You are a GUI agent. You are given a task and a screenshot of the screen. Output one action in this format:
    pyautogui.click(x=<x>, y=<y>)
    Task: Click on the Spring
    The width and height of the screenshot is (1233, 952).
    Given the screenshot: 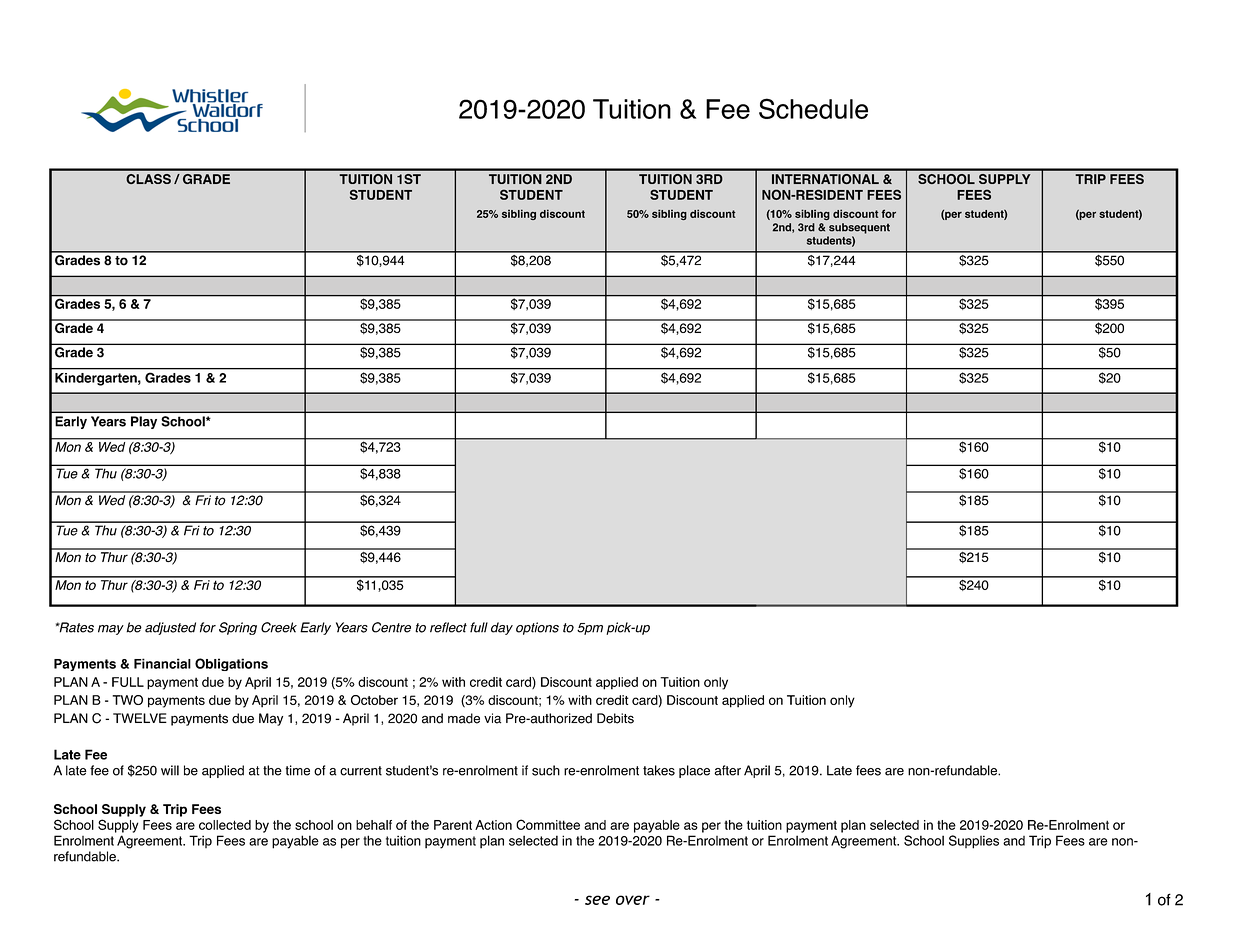 What is the action you would take?
    pyautogui.click(x=238, y=628)
